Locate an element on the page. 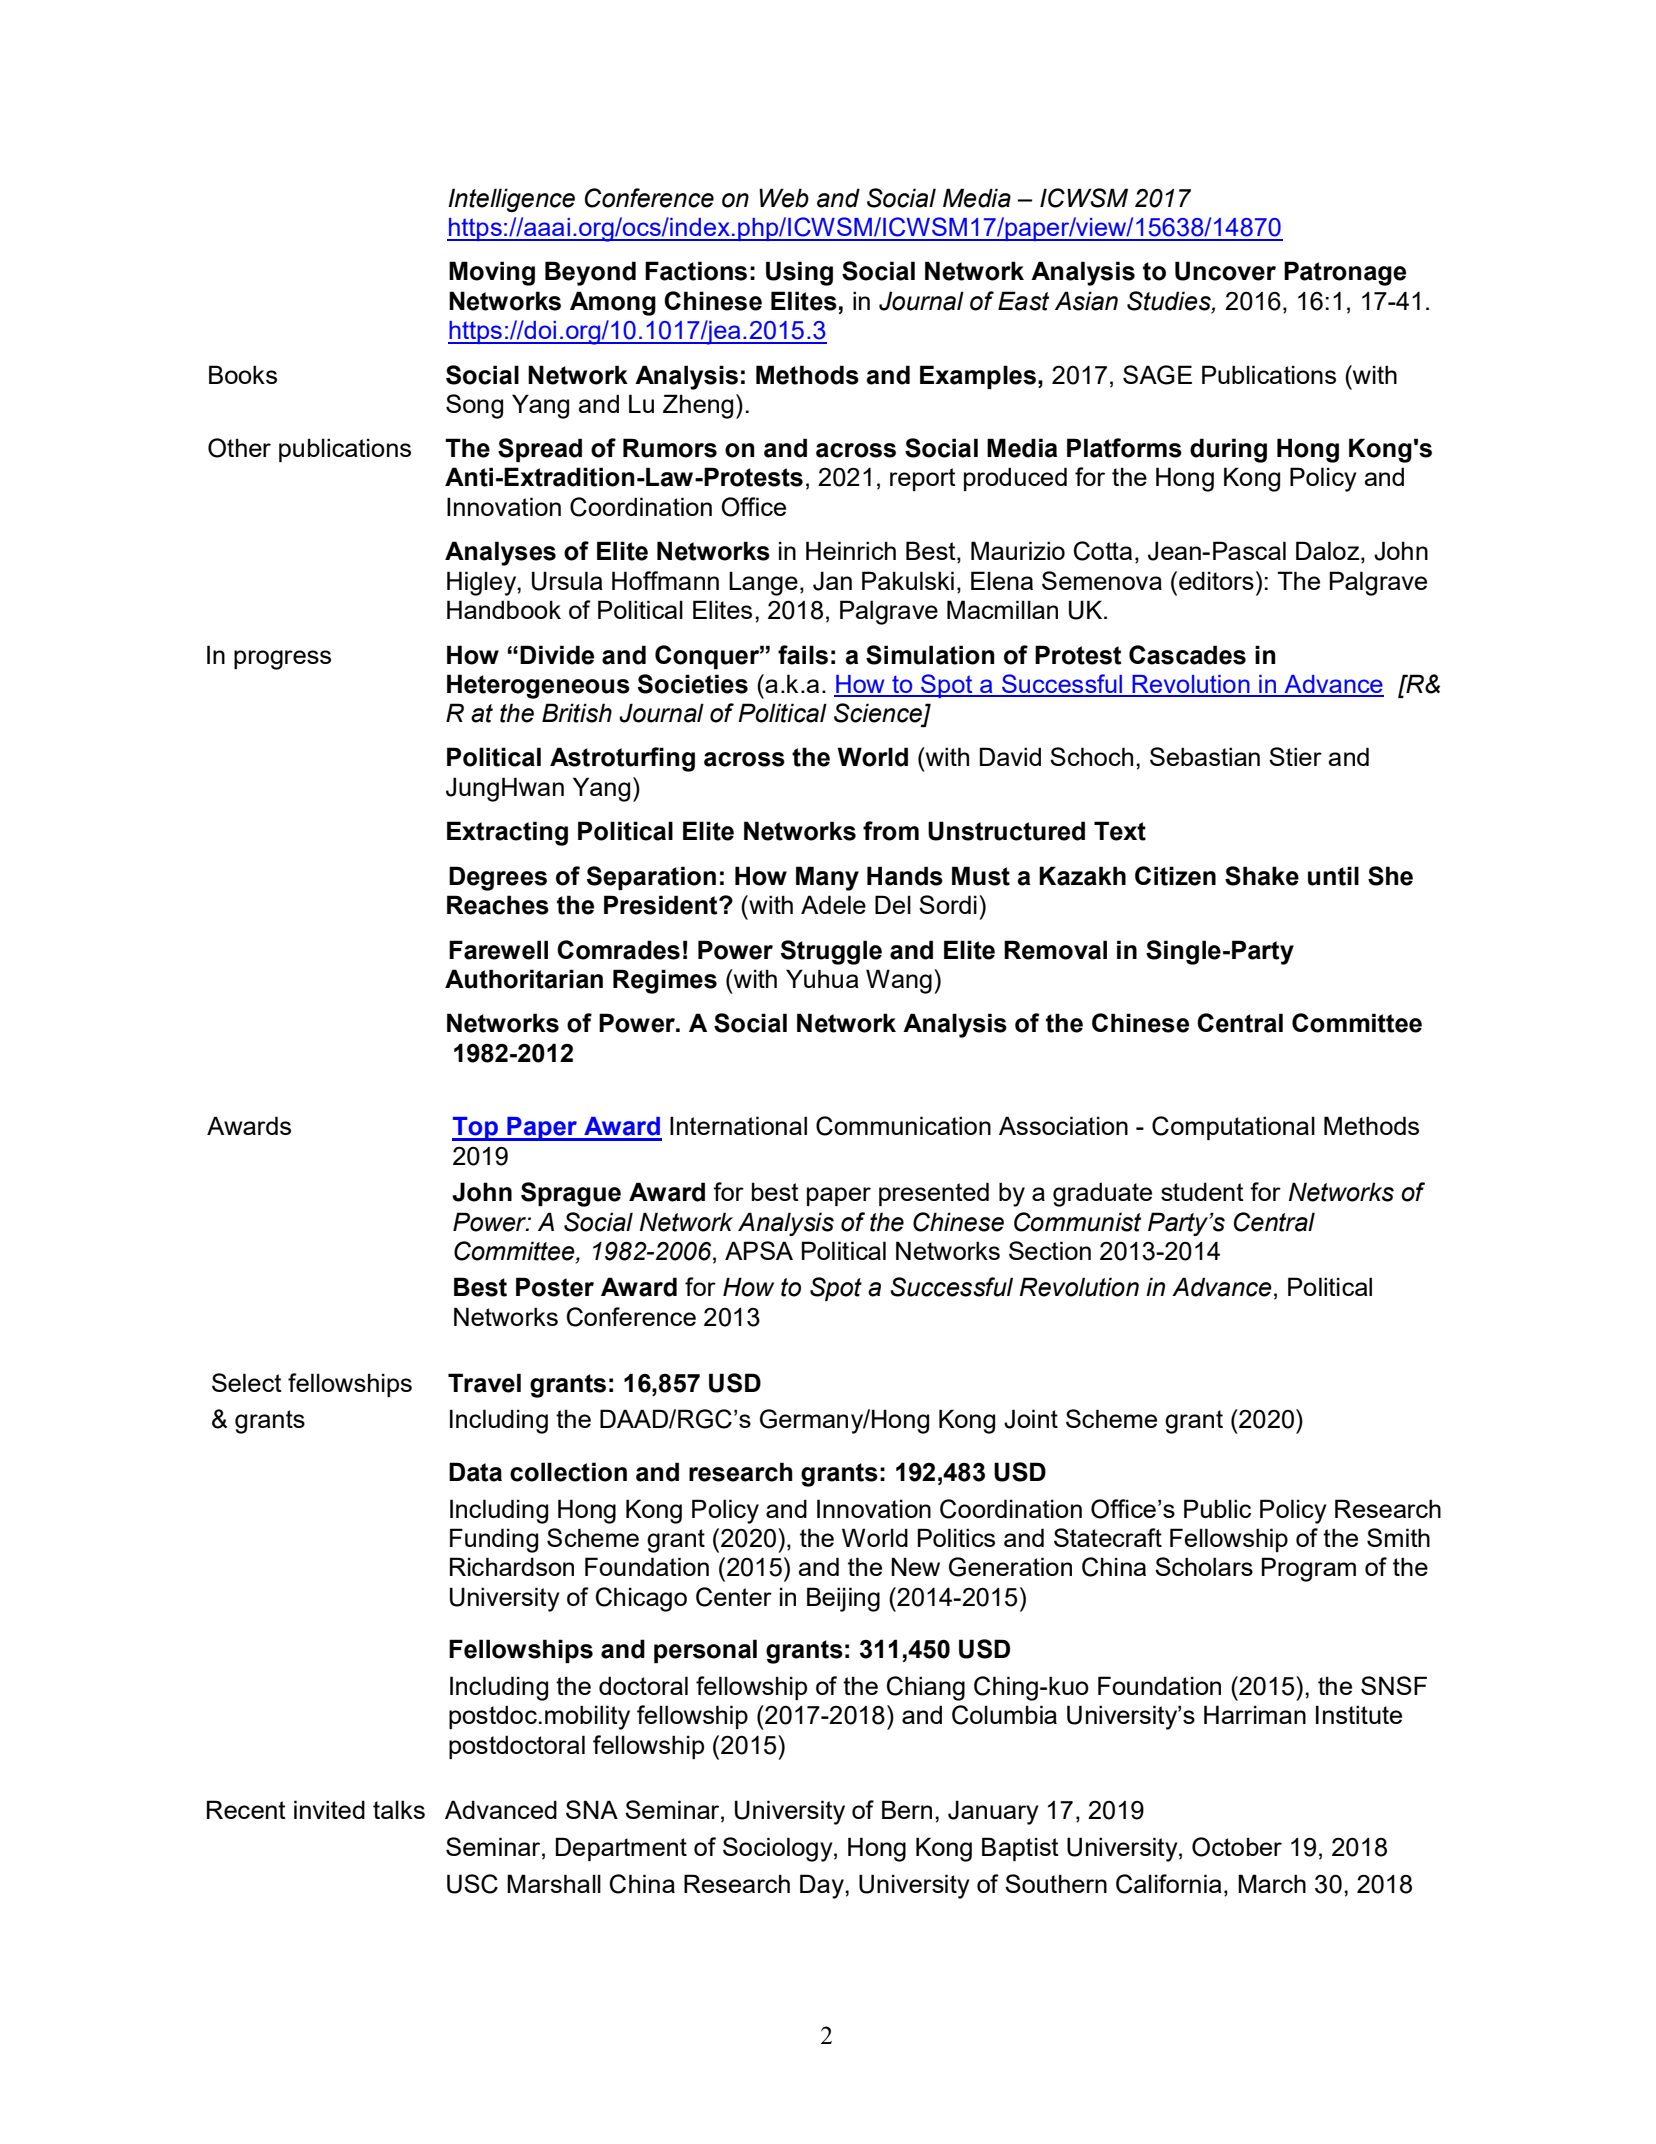 The width and height of the image is (1656, 2144). Using is located at coordinates (799, 273).
